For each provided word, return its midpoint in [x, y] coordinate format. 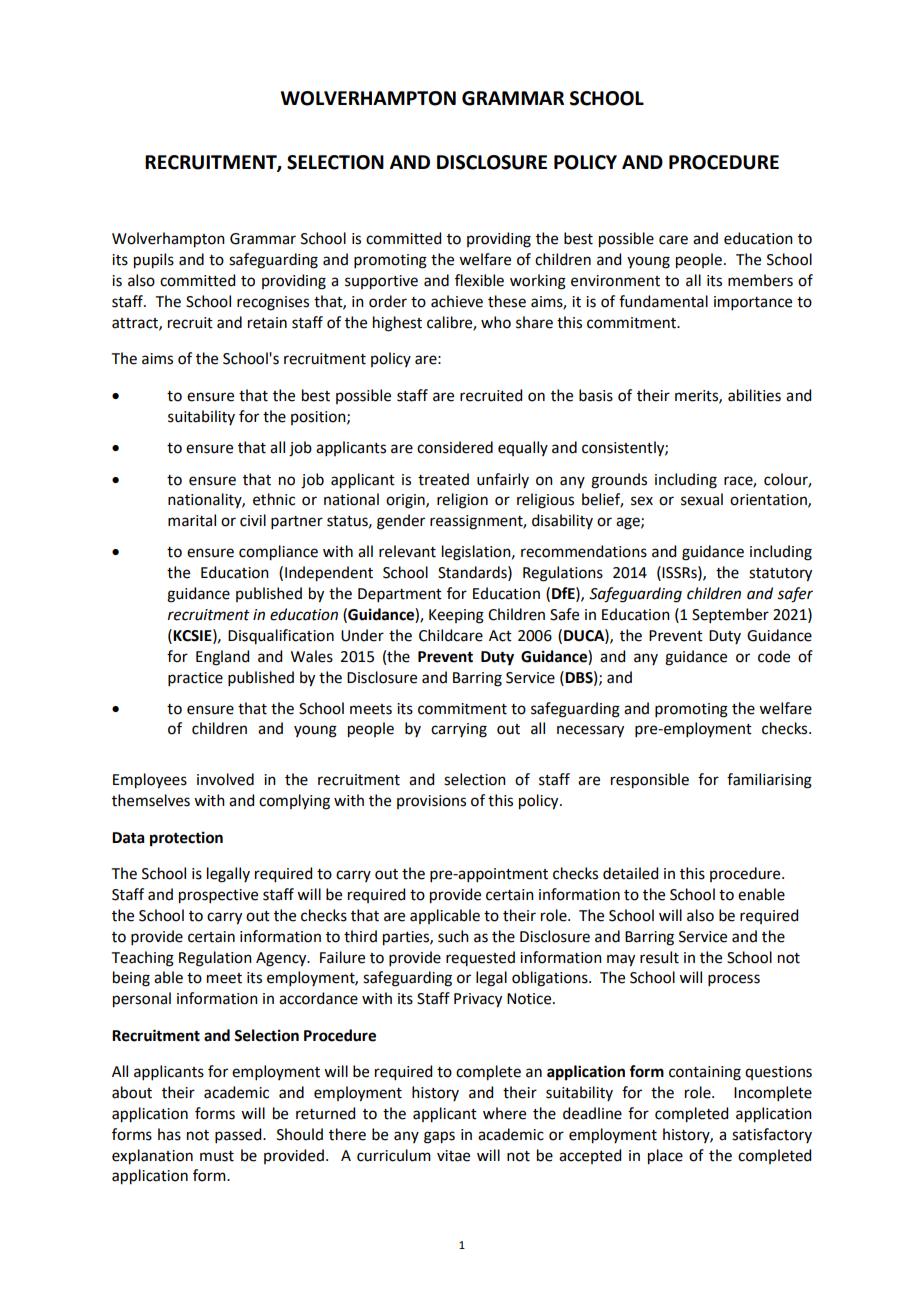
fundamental [663, 301]
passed [239, 1135]
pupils [154, 261]
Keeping [456, 616]
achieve [457, 301]
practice [195, 679]
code [774, 656]
